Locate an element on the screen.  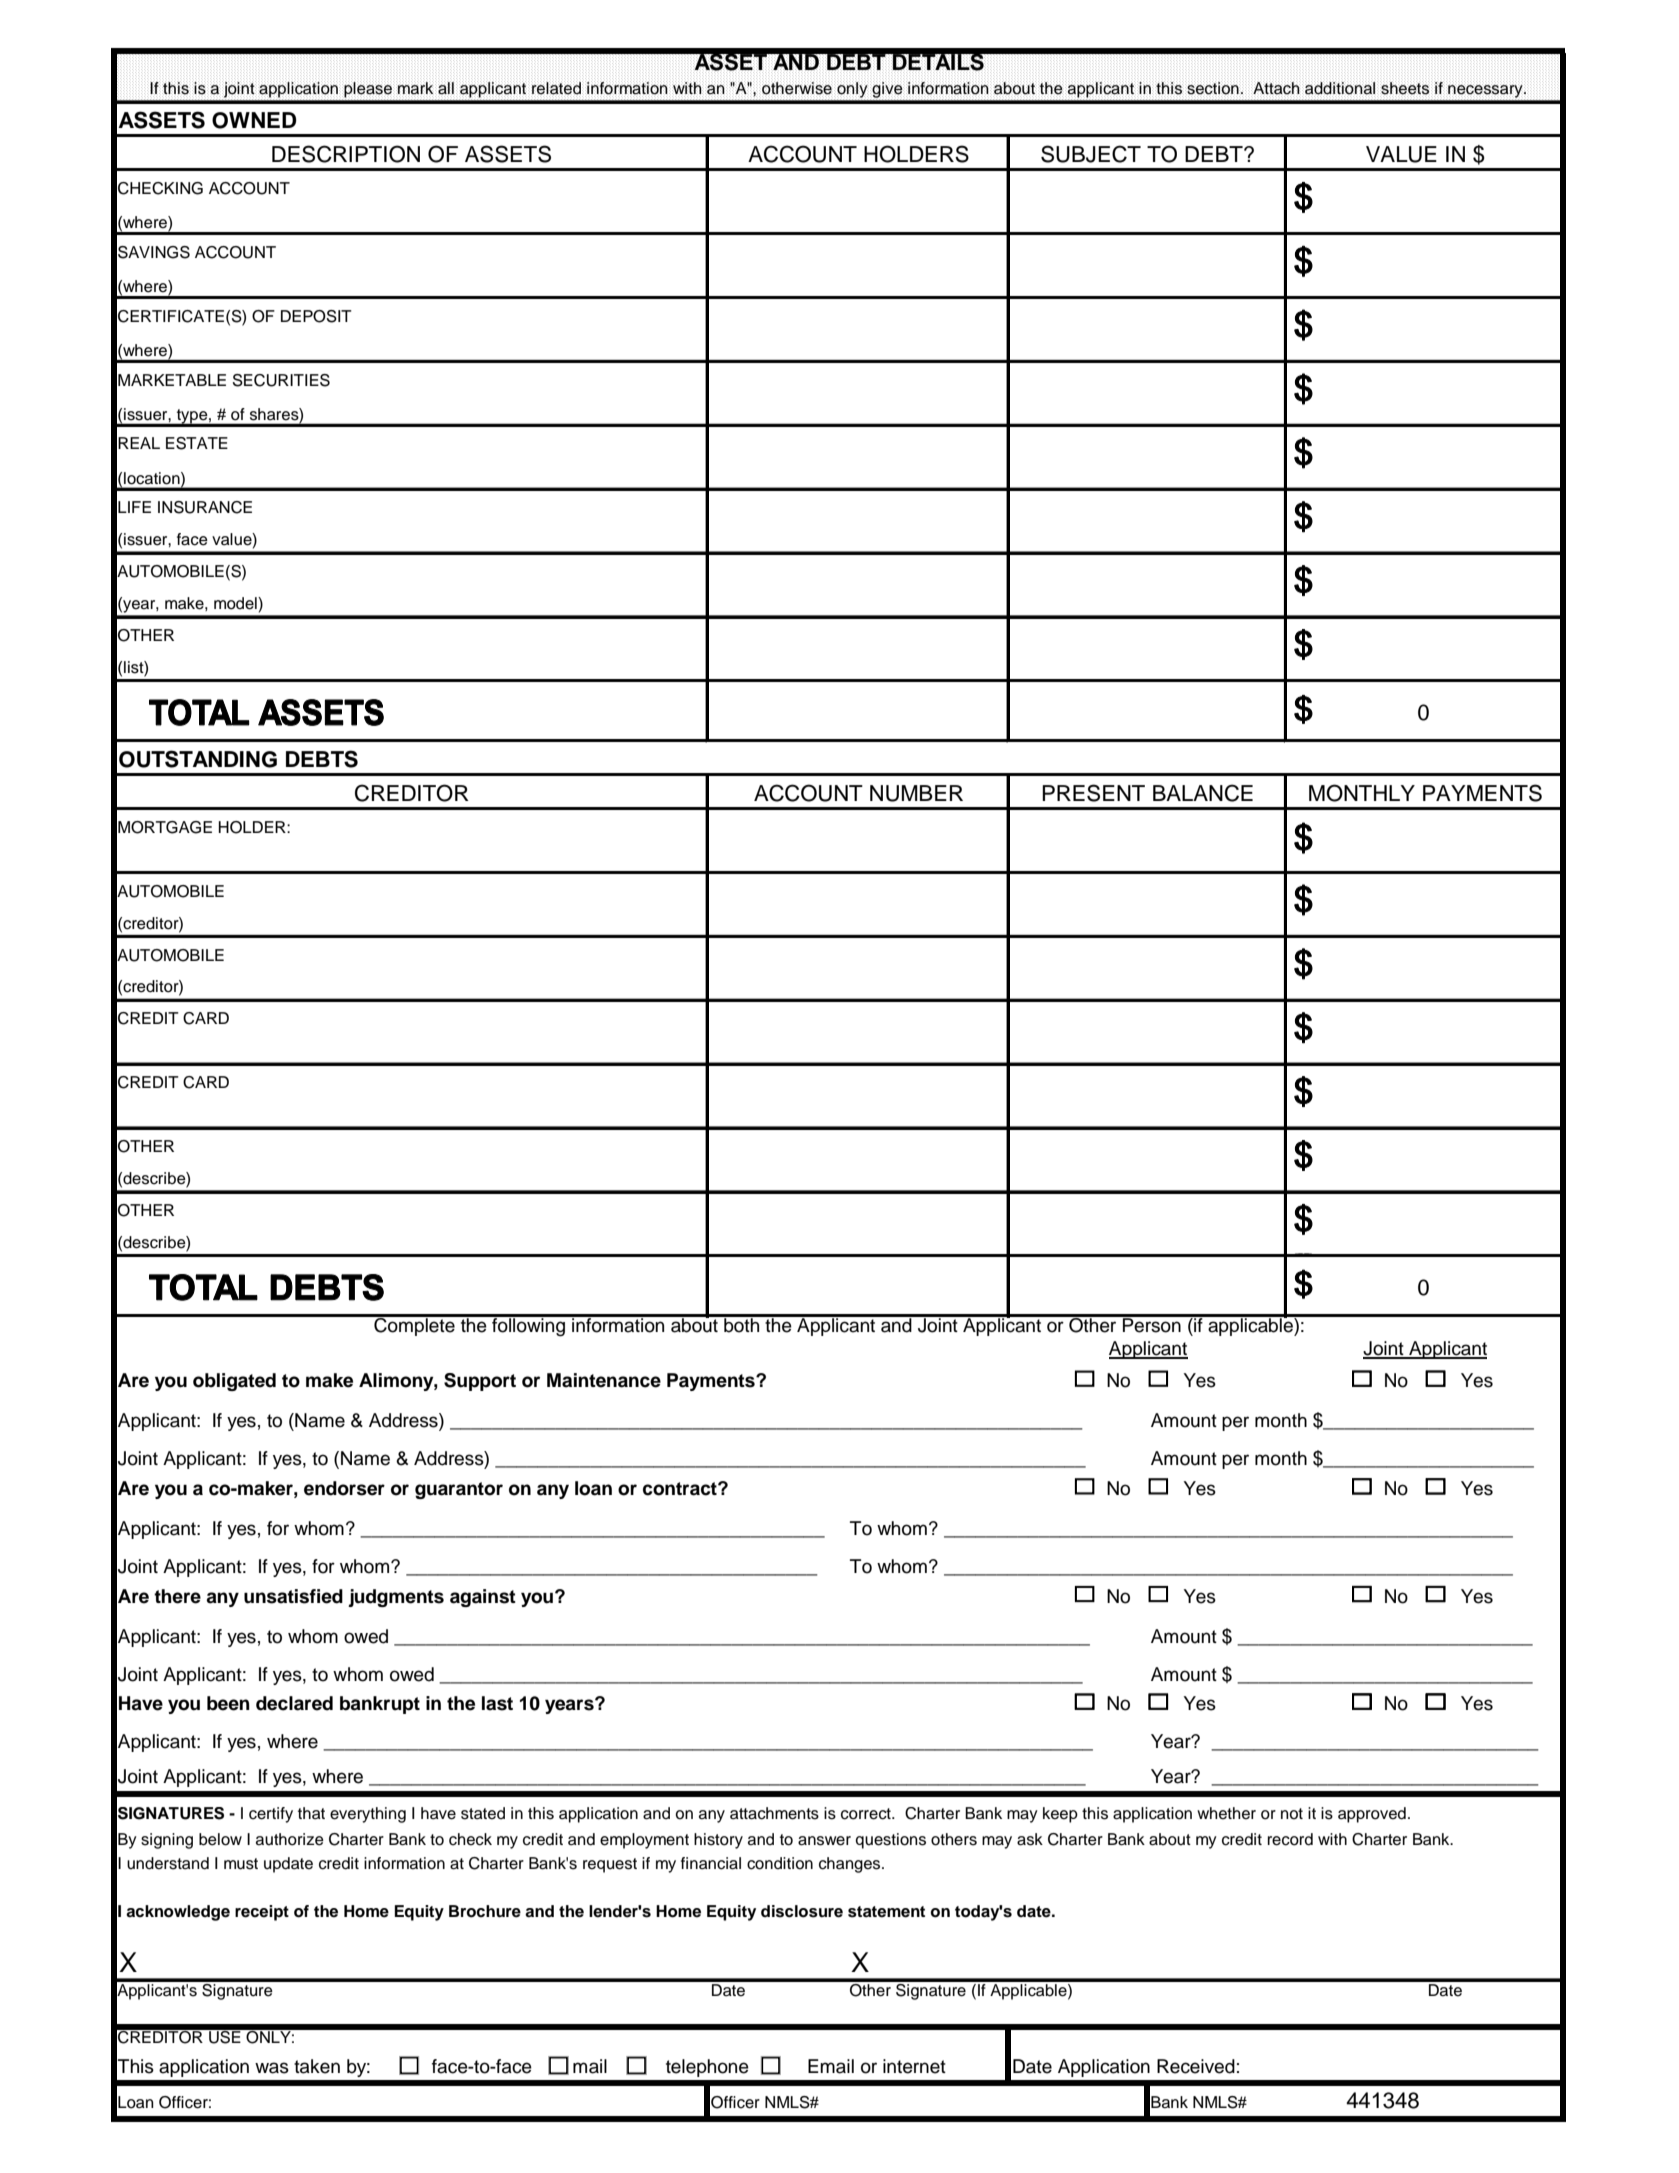
OWNED is located at coordinates (254, 120).
